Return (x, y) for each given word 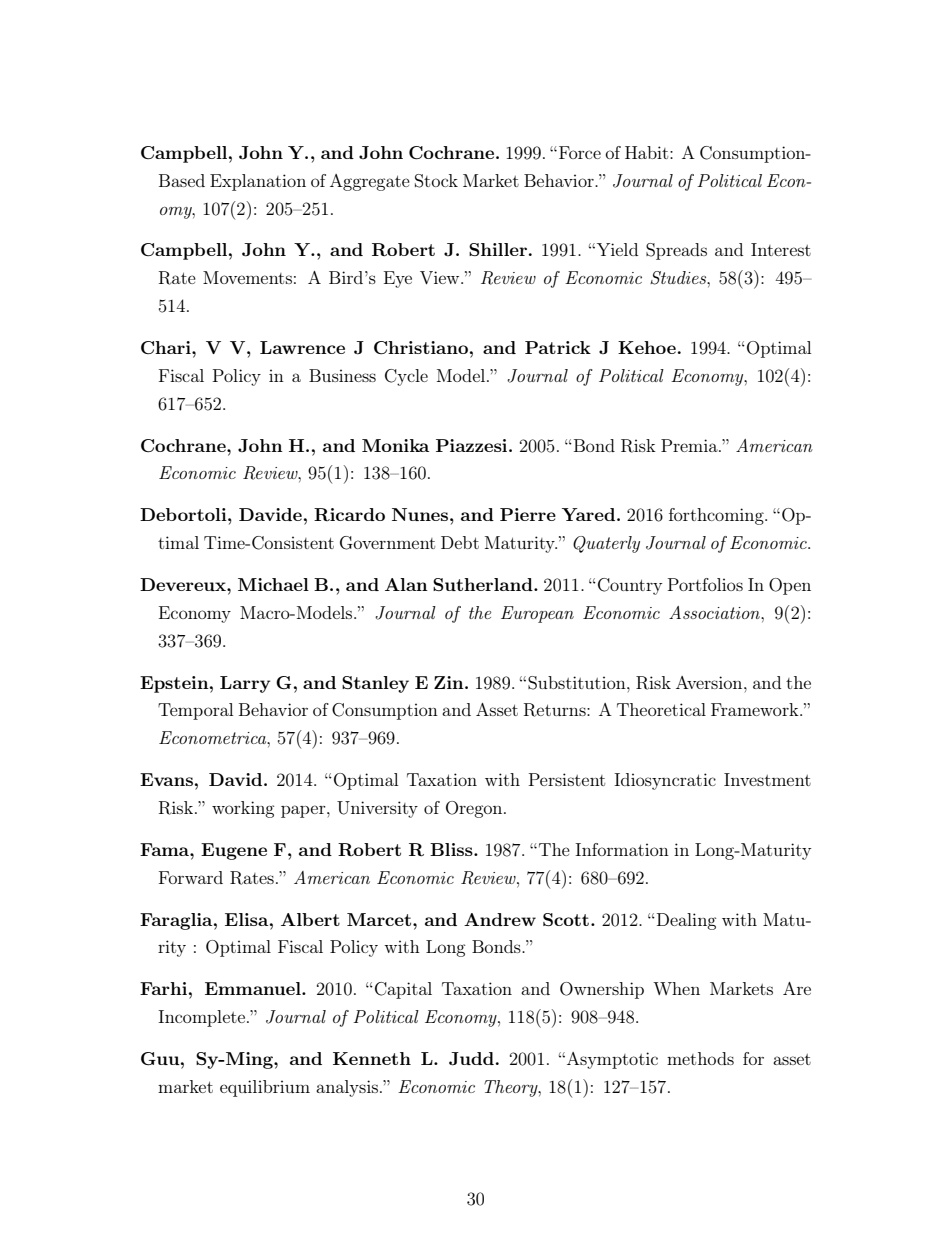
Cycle (406, 377)
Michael (273, 584)
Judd (471, 1059)
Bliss (452, 849)
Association (715, 612)
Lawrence (302, 347)
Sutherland (484, 584)
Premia (690, 445)
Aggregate (370, 182)
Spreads (676, 251)
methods (700, 1058)
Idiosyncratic (665, 781)
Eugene (234, 851)
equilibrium (265, 1088)
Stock (436, 181)
